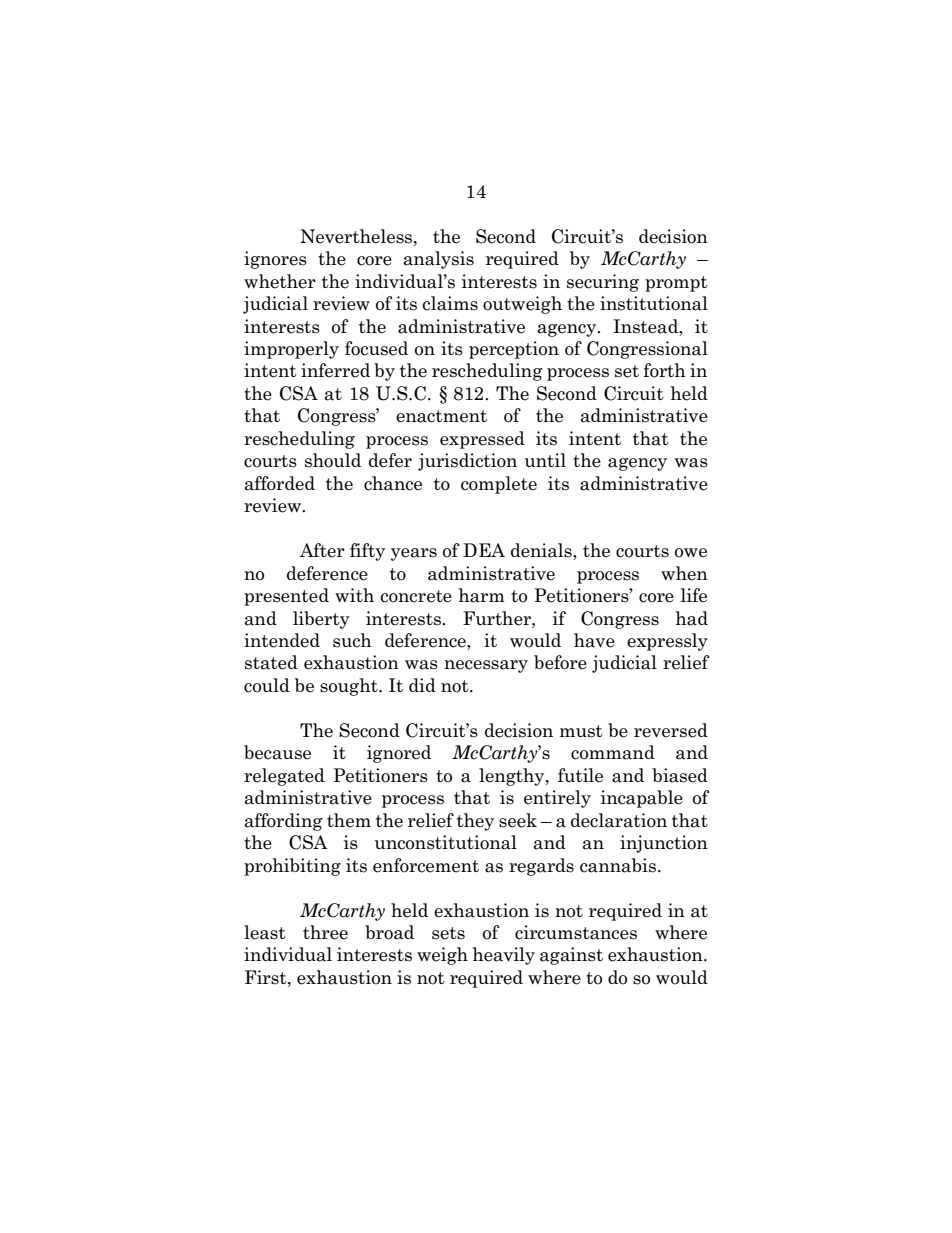  Describe the element at coordinates (513, 777) in the image. I see `lengthy` at that location.
